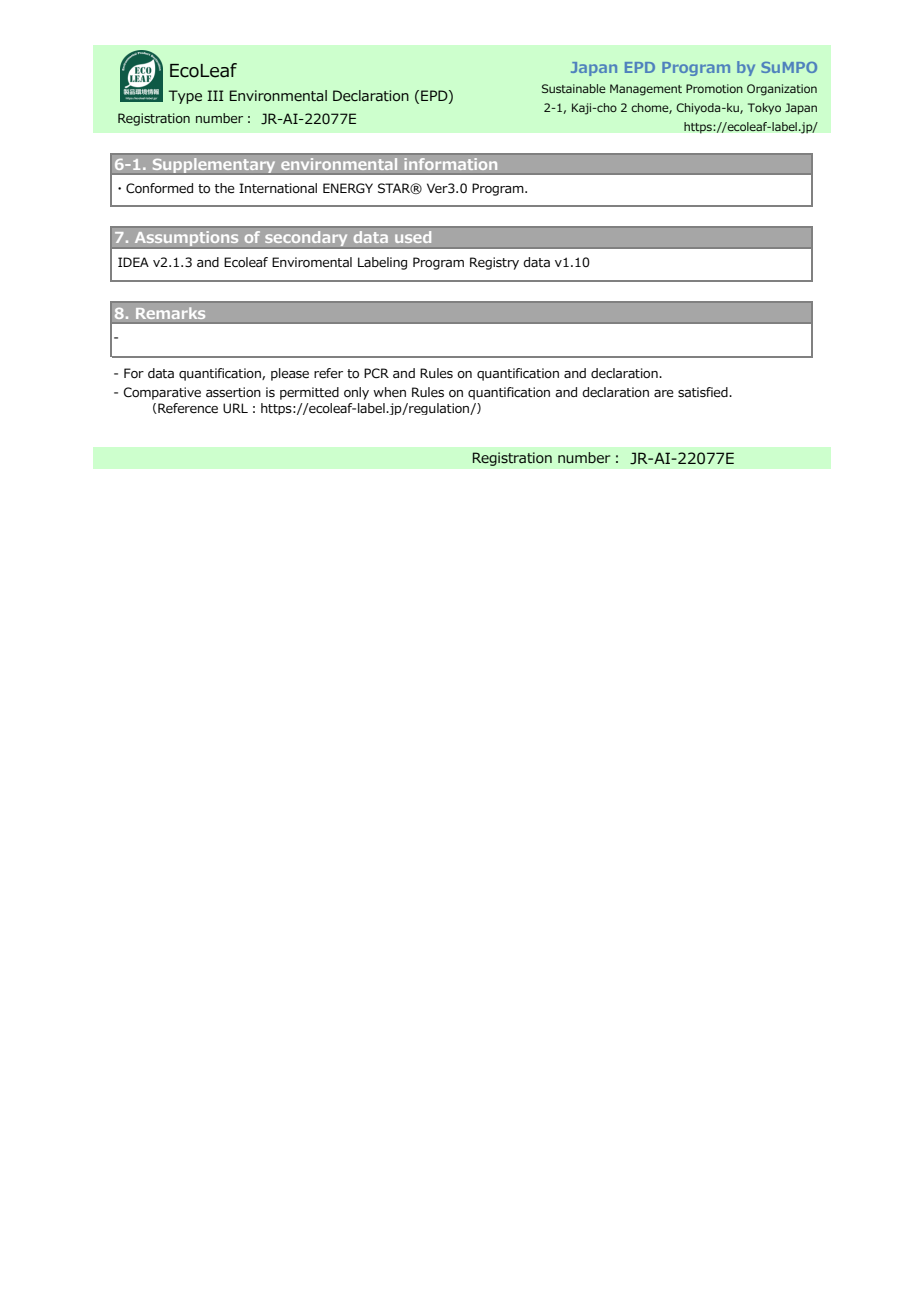  Describe the element at coordinates (312, 262) in the screenshot. I see `Enviromental` at that location.
